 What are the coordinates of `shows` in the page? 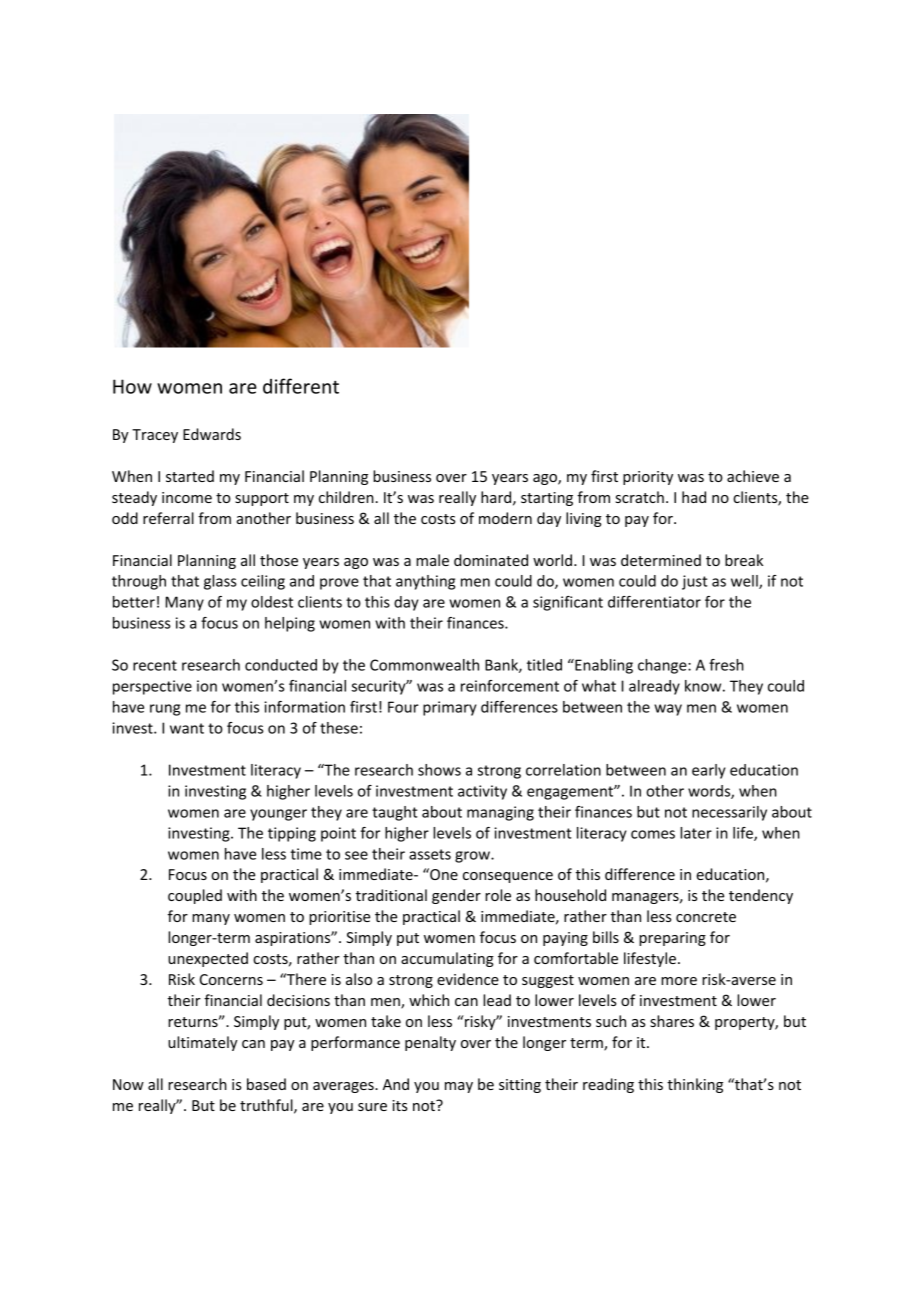 It's located at (439, 770).
